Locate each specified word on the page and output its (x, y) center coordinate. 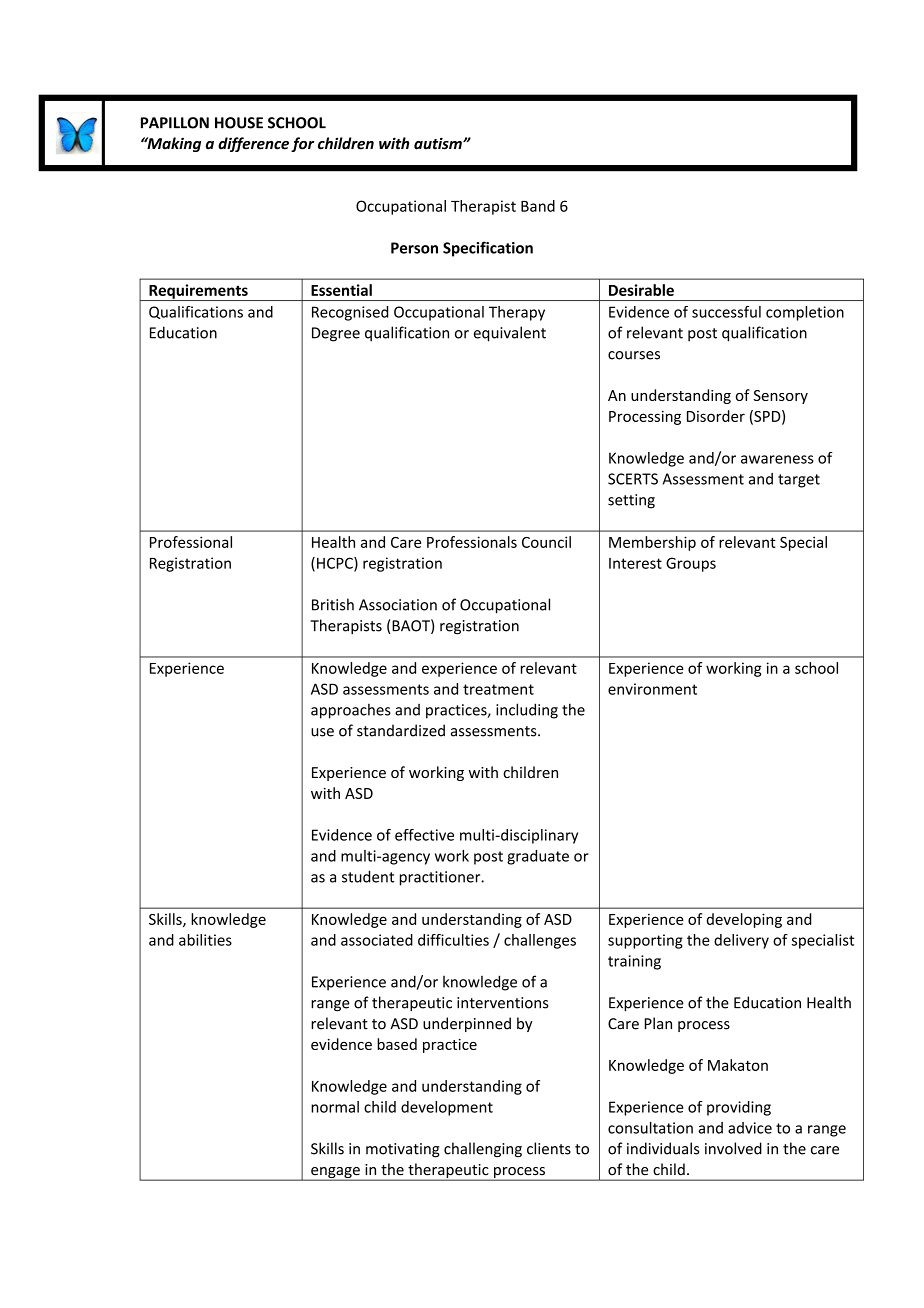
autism (439, 143)
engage (335, 1174)
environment (652, 689)
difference (253, 144)
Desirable (641, 290)
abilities (205, 940)
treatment (498, 689)
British (333, 604)
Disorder (716, 416)
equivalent (510, 334)
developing (744, 920)
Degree (336, 334)
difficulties (453, 940)
